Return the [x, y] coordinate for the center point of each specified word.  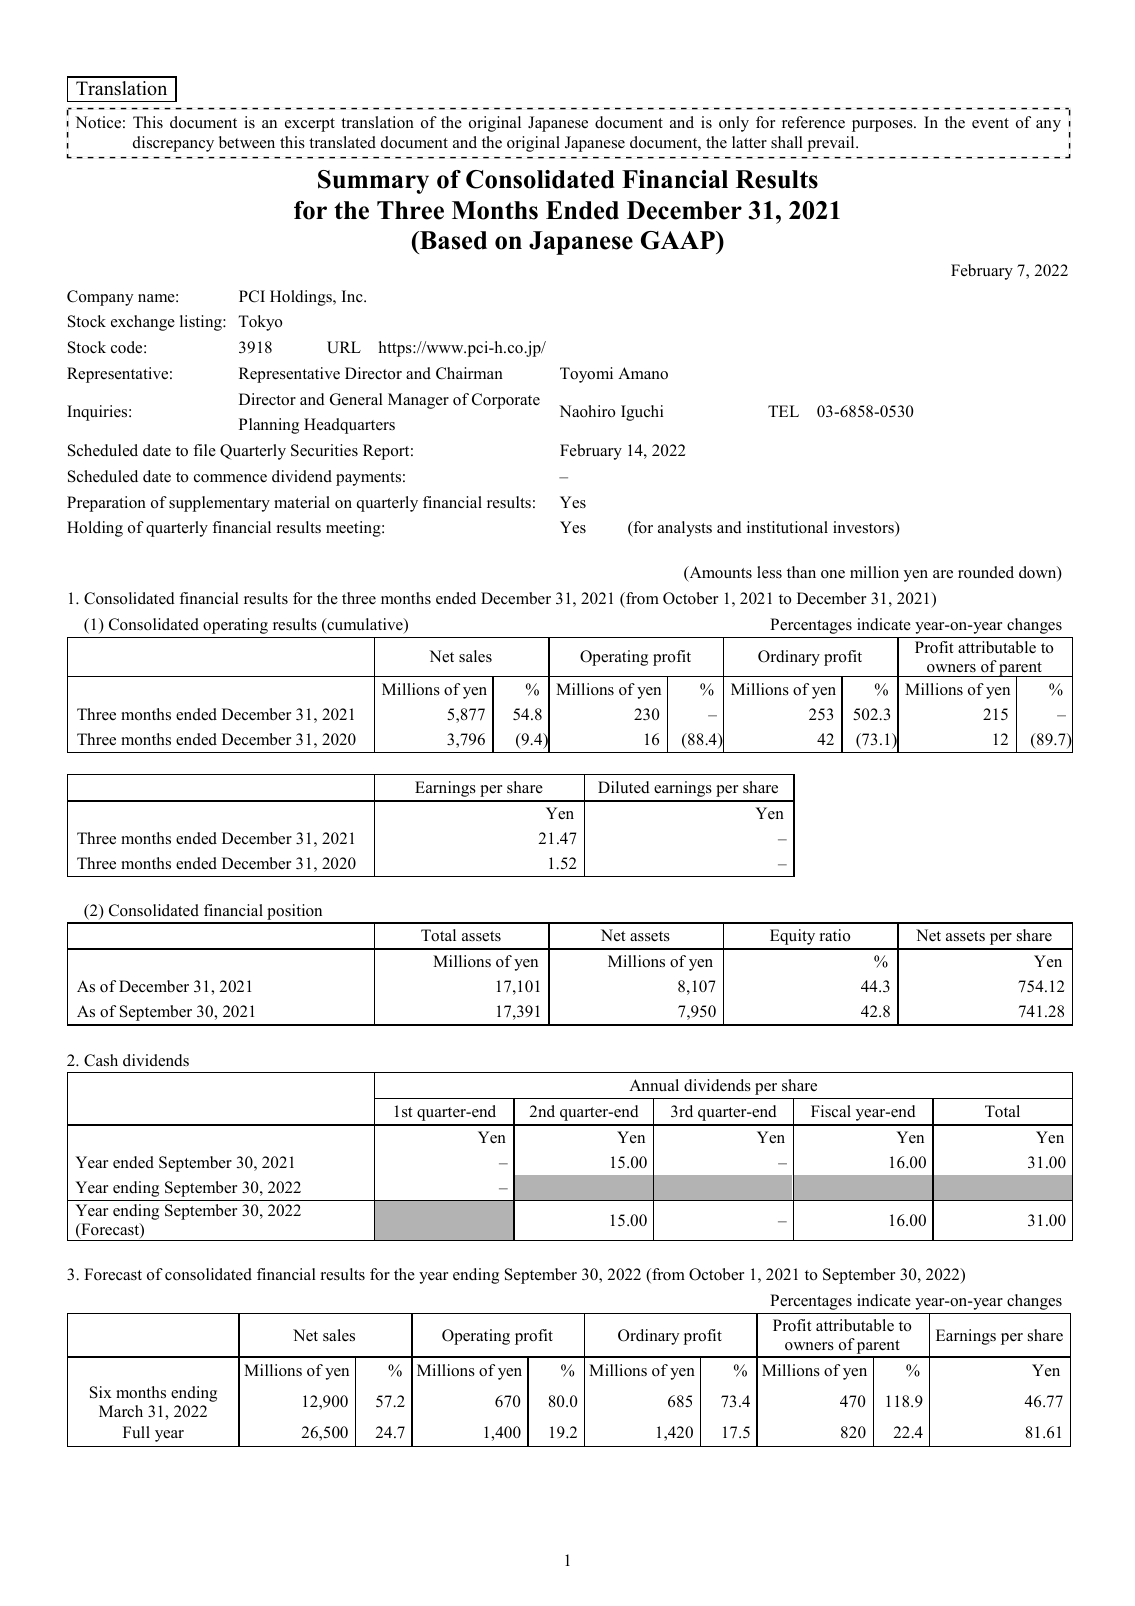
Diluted [624, 787]
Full [136, 1432]
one [833, 574]
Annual [654, 1085]
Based [452, 240]
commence [230, 478]
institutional [787, 527]
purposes [883, 126]
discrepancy [173, 144]
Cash [101, 1060]
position [295, 913]
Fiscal [831, 1111]
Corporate [506, 401]
